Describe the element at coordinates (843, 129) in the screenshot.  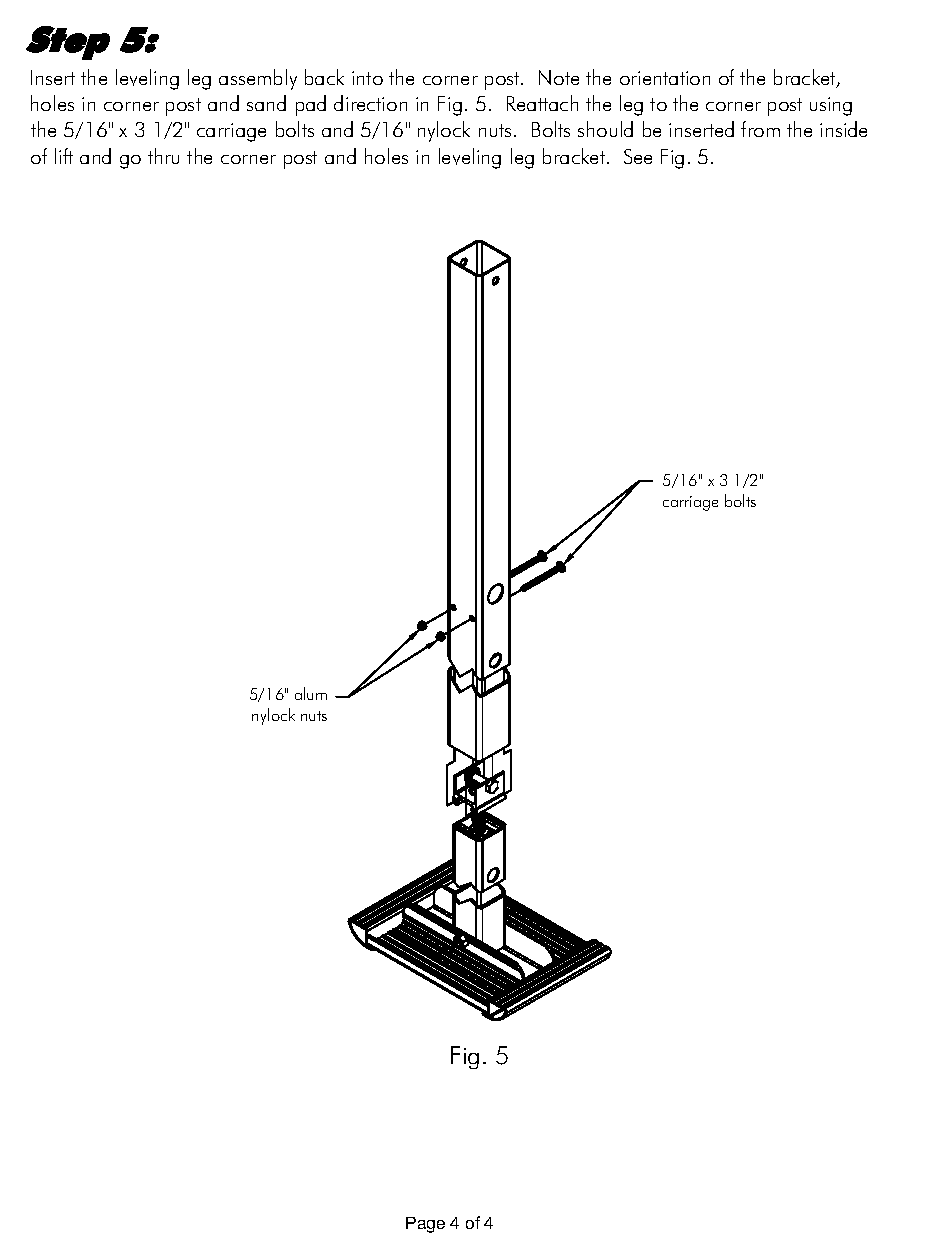
I see `inside` at that location.
